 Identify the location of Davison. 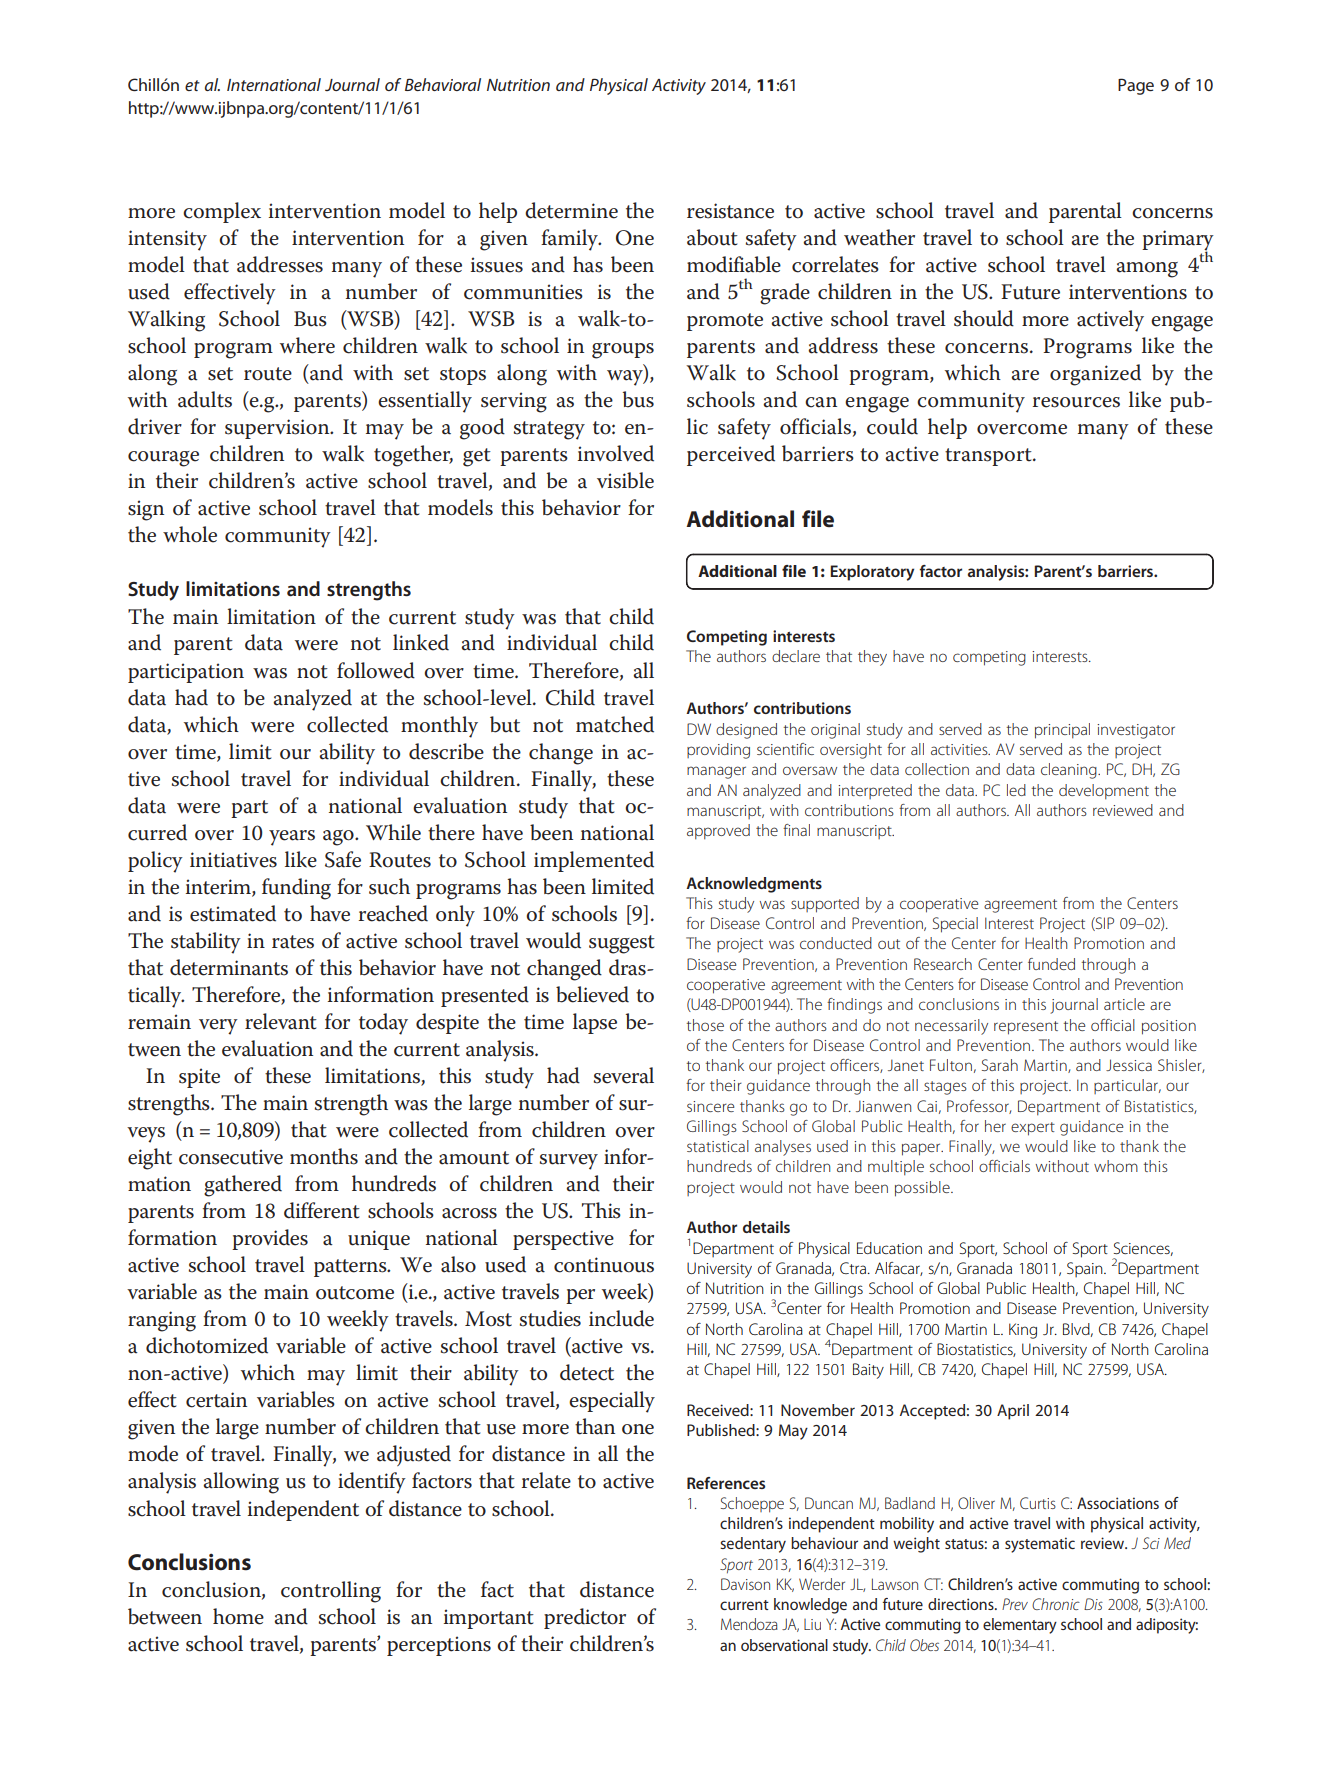
(745, 1584).
